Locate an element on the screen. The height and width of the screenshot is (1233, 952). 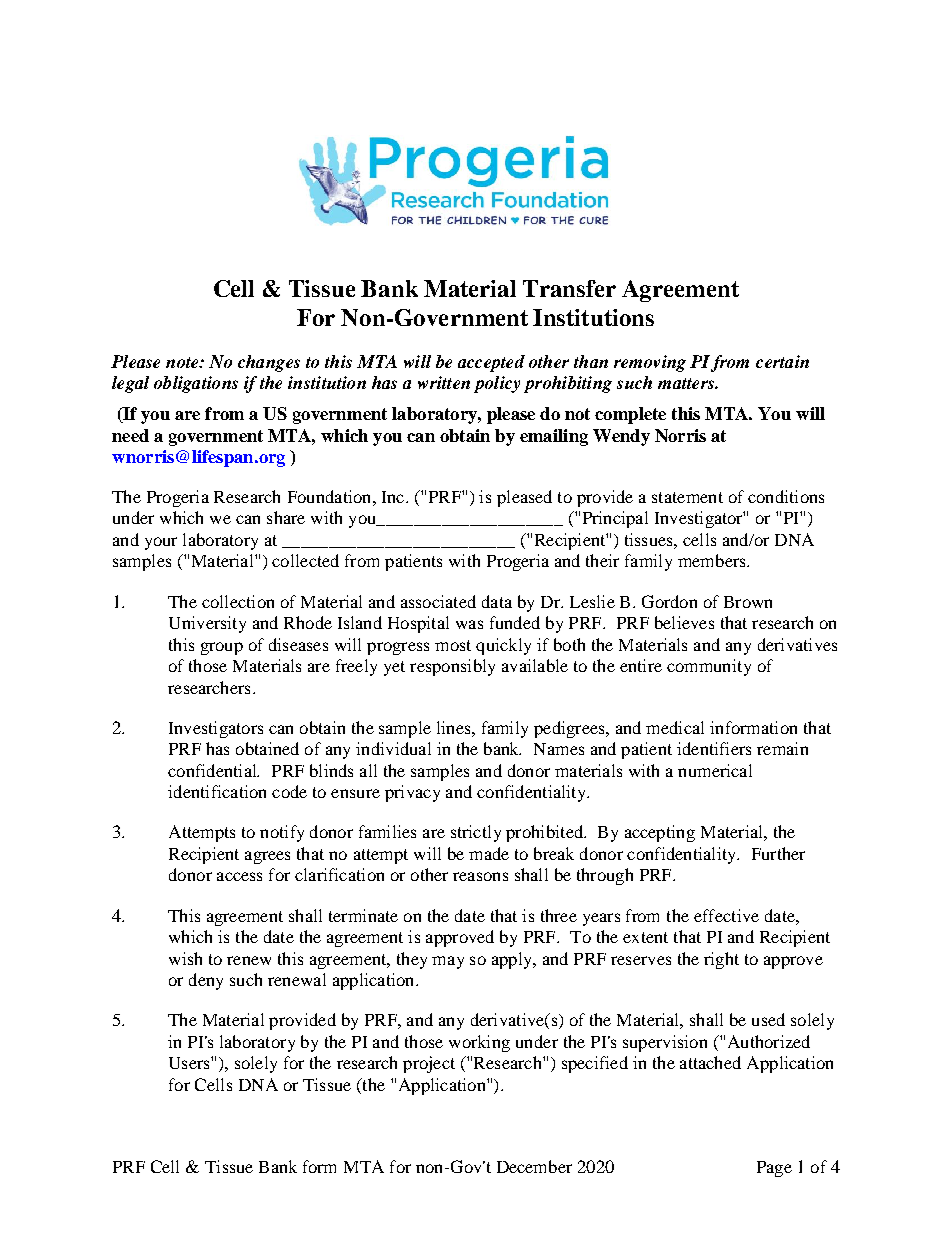
identifiers is located at coordinates (714, 748).
